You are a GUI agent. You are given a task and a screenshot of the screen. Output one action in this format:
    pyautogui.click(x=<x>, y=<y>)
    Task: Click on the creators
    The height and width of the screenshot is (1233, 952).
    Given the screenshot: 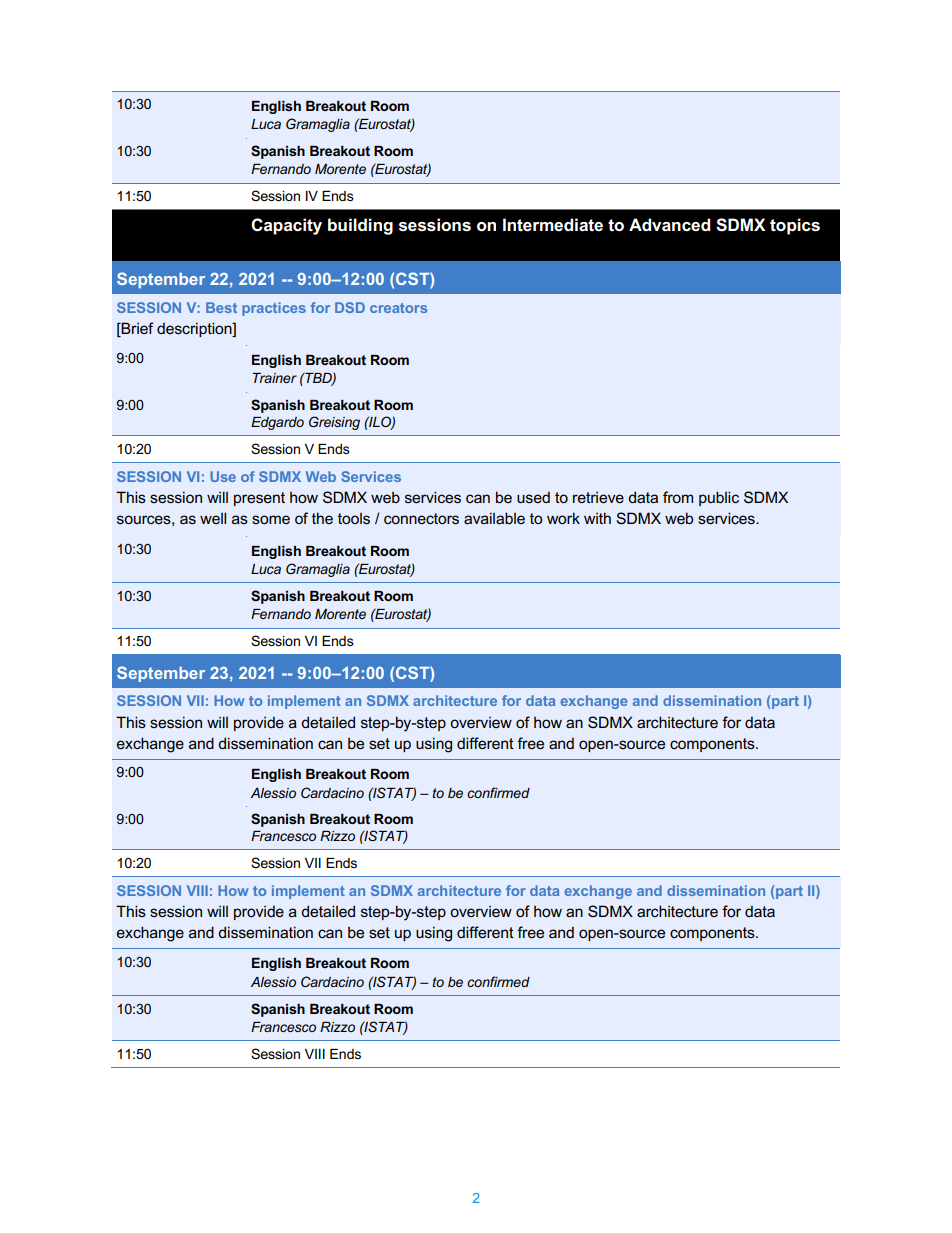 What is the action you would take?
    pyautogui.click(x=398, y=308)
